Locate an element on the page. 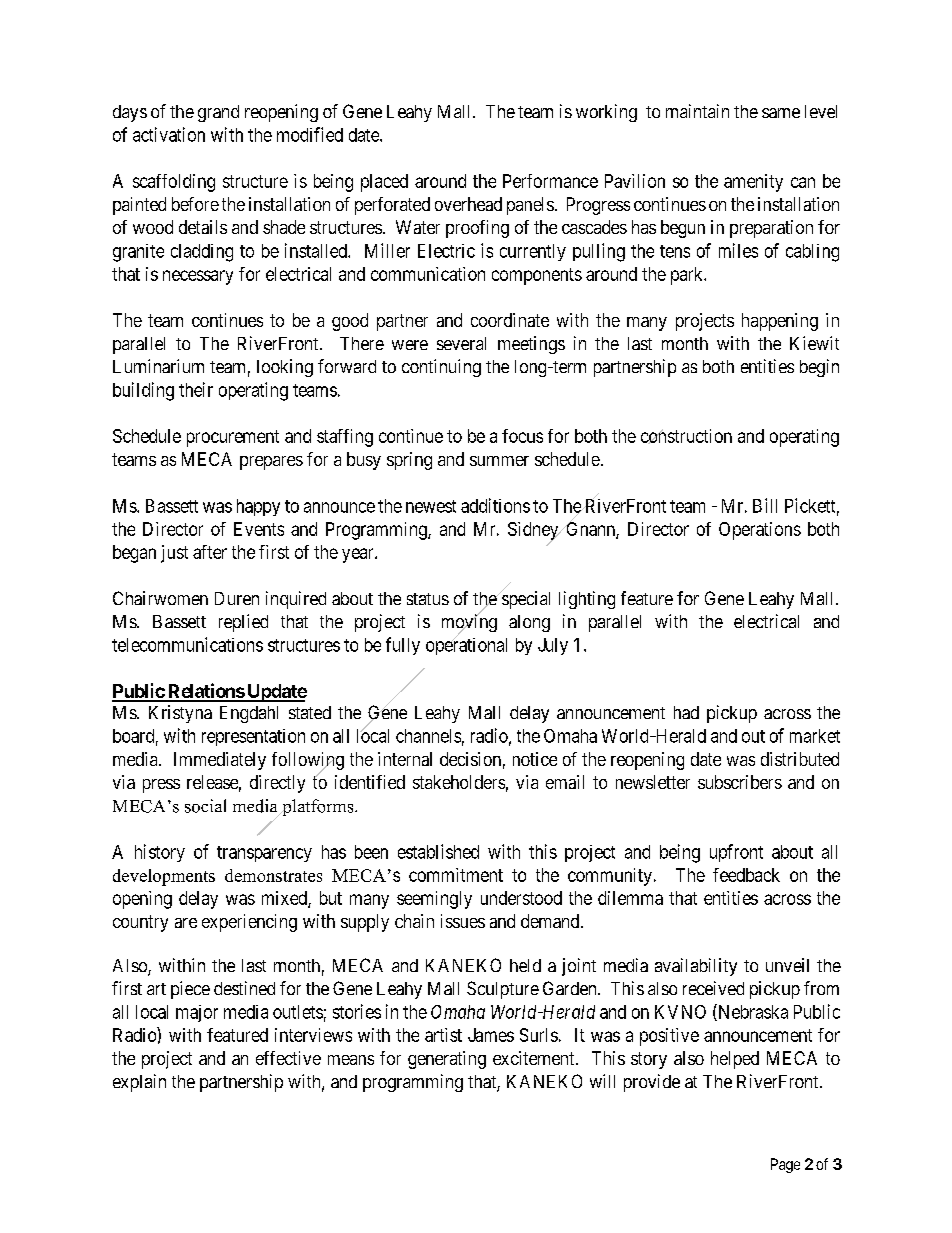 The height and width of the document is (1233, 952). overhead is located at coordinates (468, 204).
